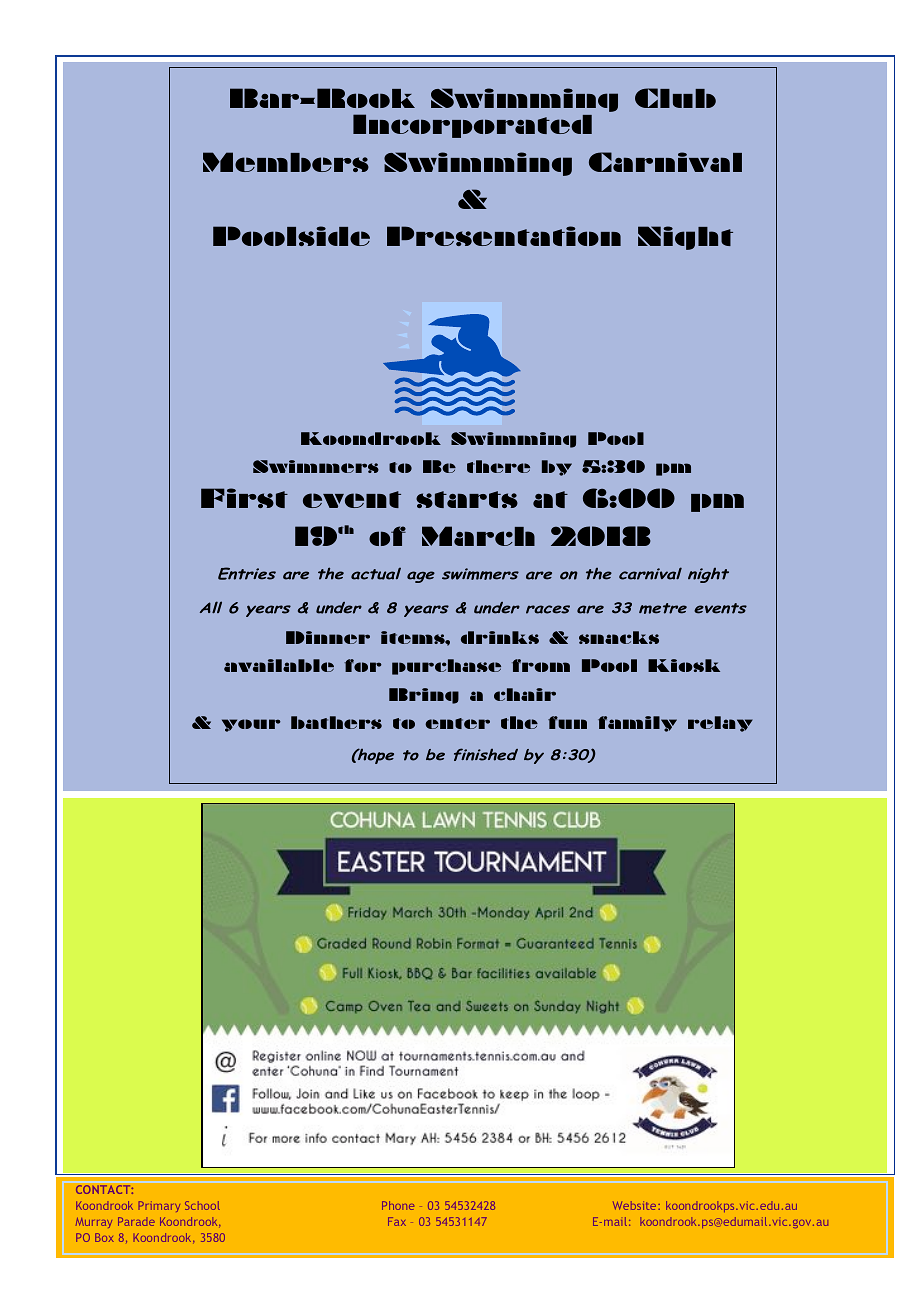  Describe the element at coordinates (244, 498) in the screenshot. I see `First` at that location.
